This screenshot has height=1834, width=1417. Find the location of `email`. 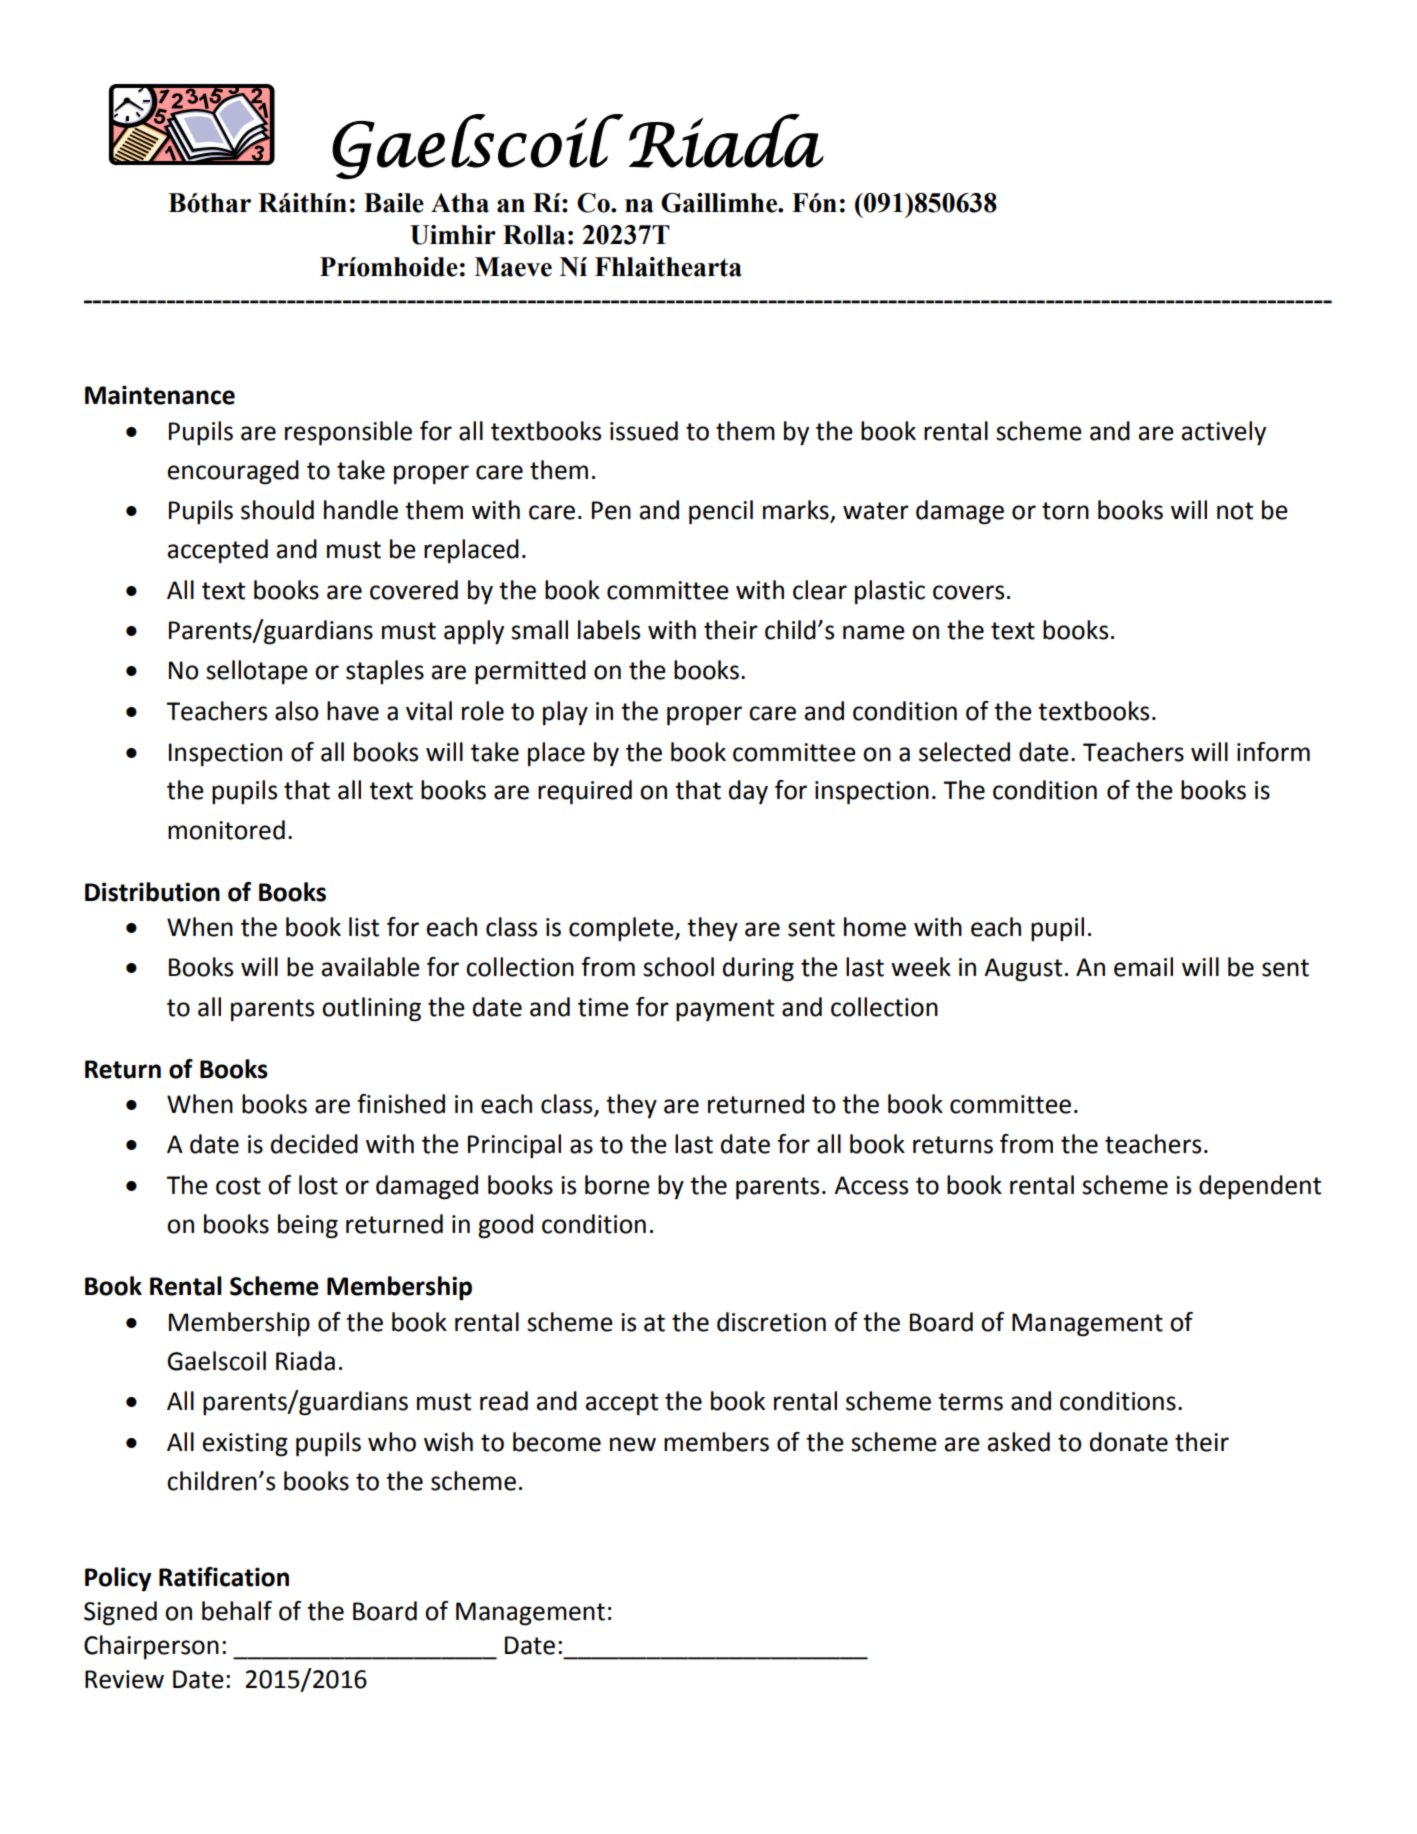

email is located at coordinates (1143, 967).
